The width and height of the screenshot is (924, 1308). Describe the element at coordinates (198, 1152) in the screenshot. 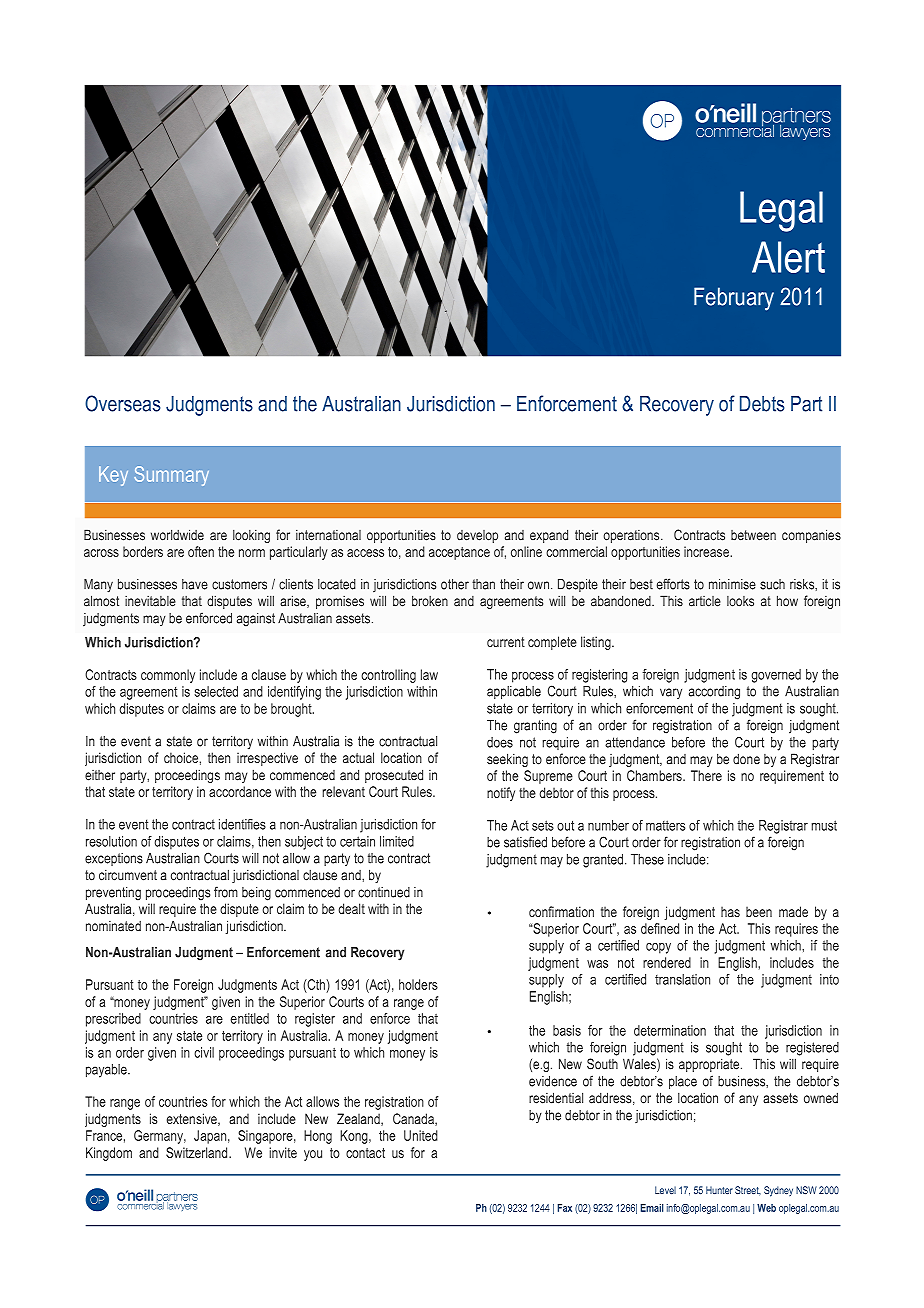

I see `Switzerland` at that location.
